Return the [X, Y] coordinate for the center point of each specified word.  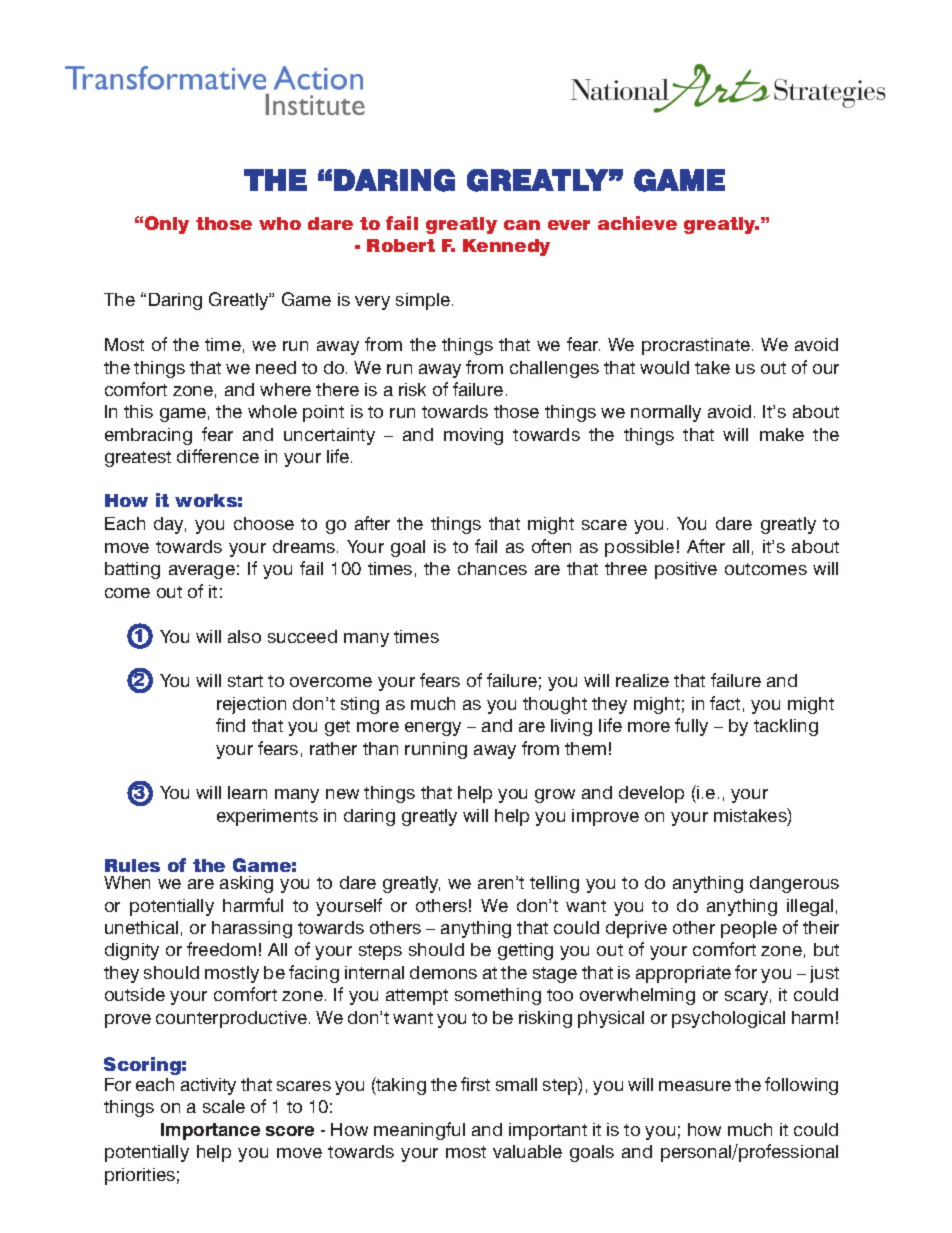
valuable [527, 1151]
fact [725, 703]
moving [473, 436]
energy [433, 729]
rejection [251, 705]
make [782, 434]
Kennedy [506, 247]
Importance [210, 1131]
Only [167, 225]
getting [525, 951]
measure [695, 1086]
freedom [221, 949]
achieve [637, 223]
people [749, 929]
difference [218, 456]
